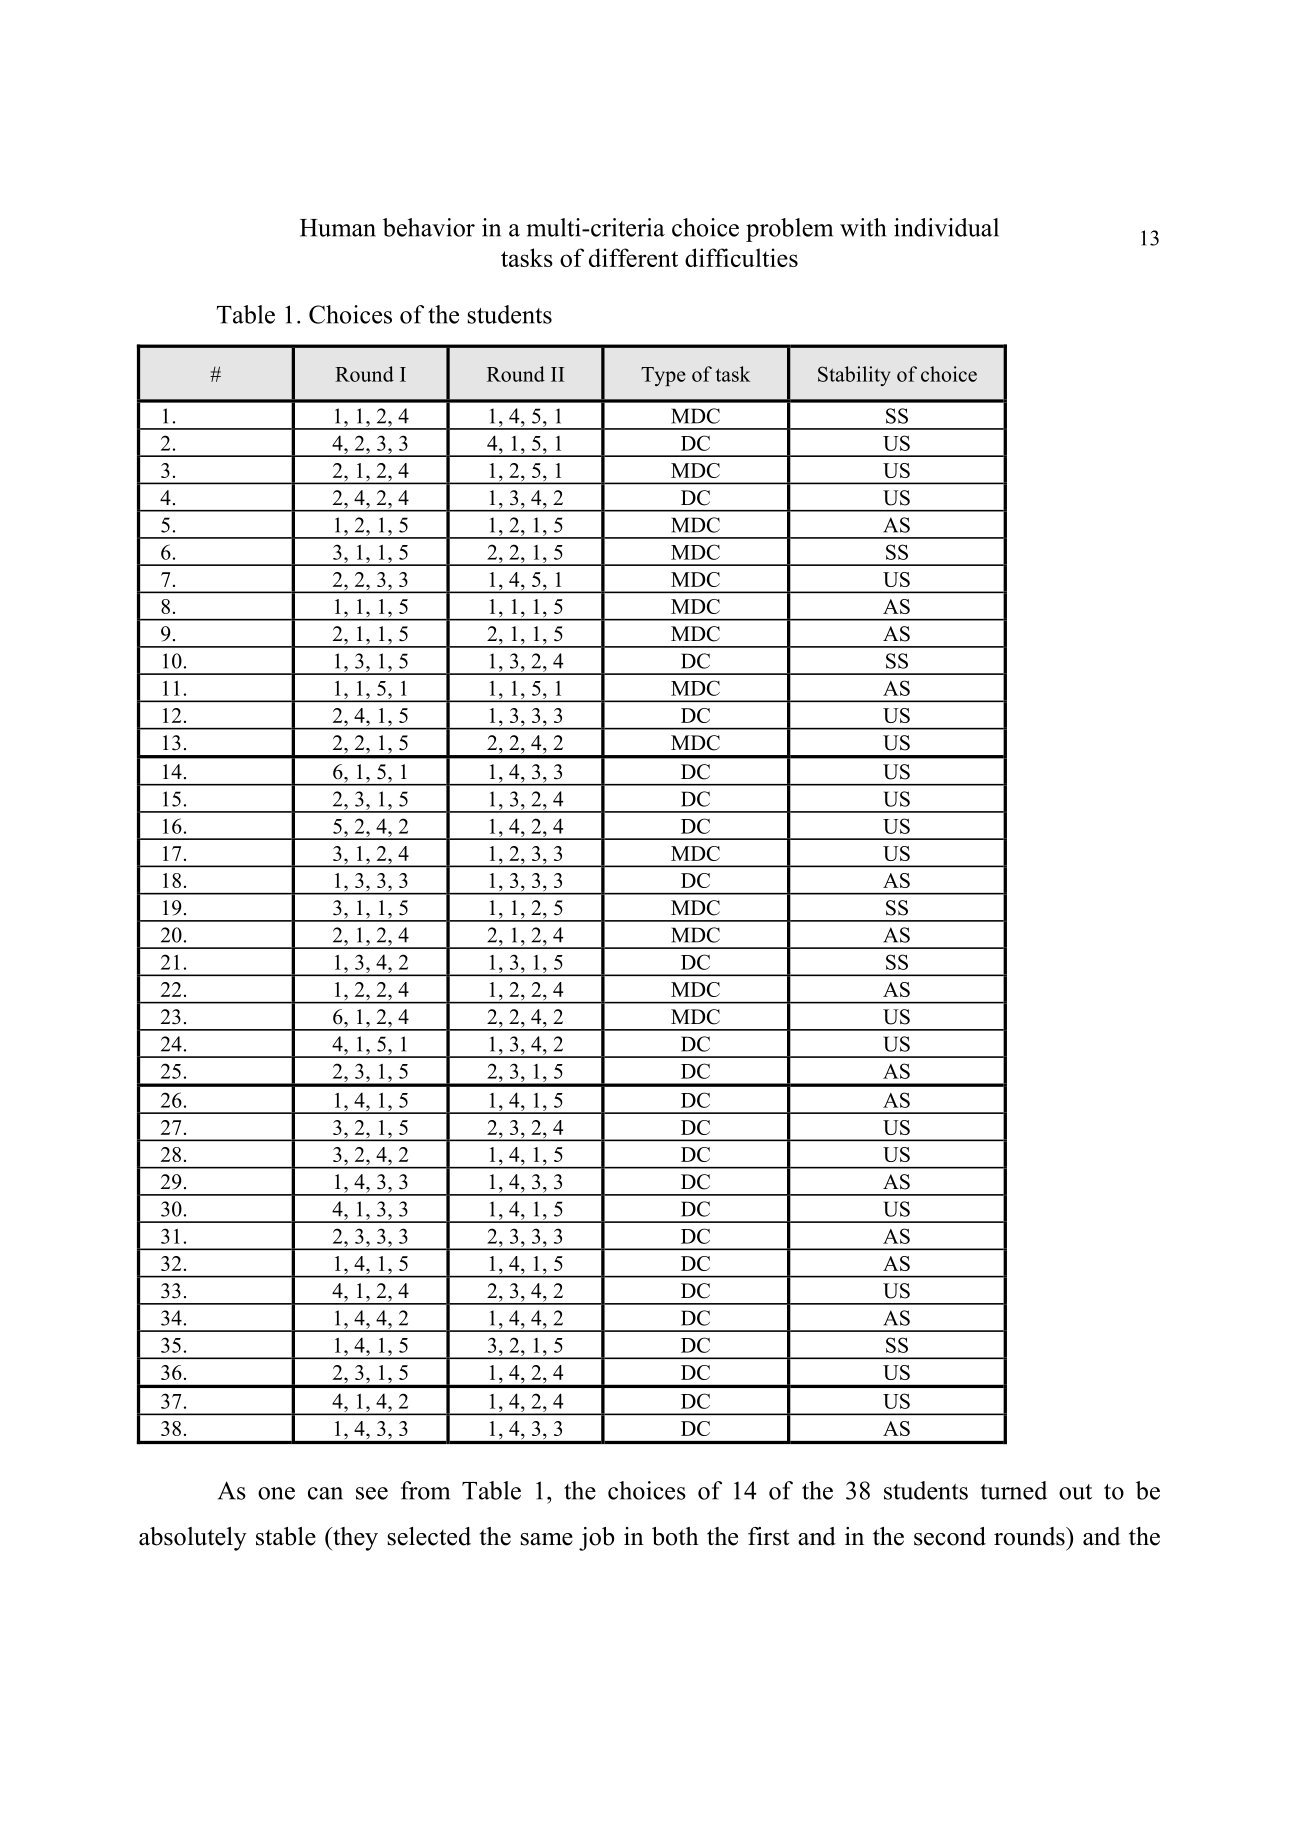 Image resolution: width=1299 pixels, height=1838 pixels. What do you see at coordinates (372, 1493) in the document?
I see `see` at bounding box center [372, 1493].
